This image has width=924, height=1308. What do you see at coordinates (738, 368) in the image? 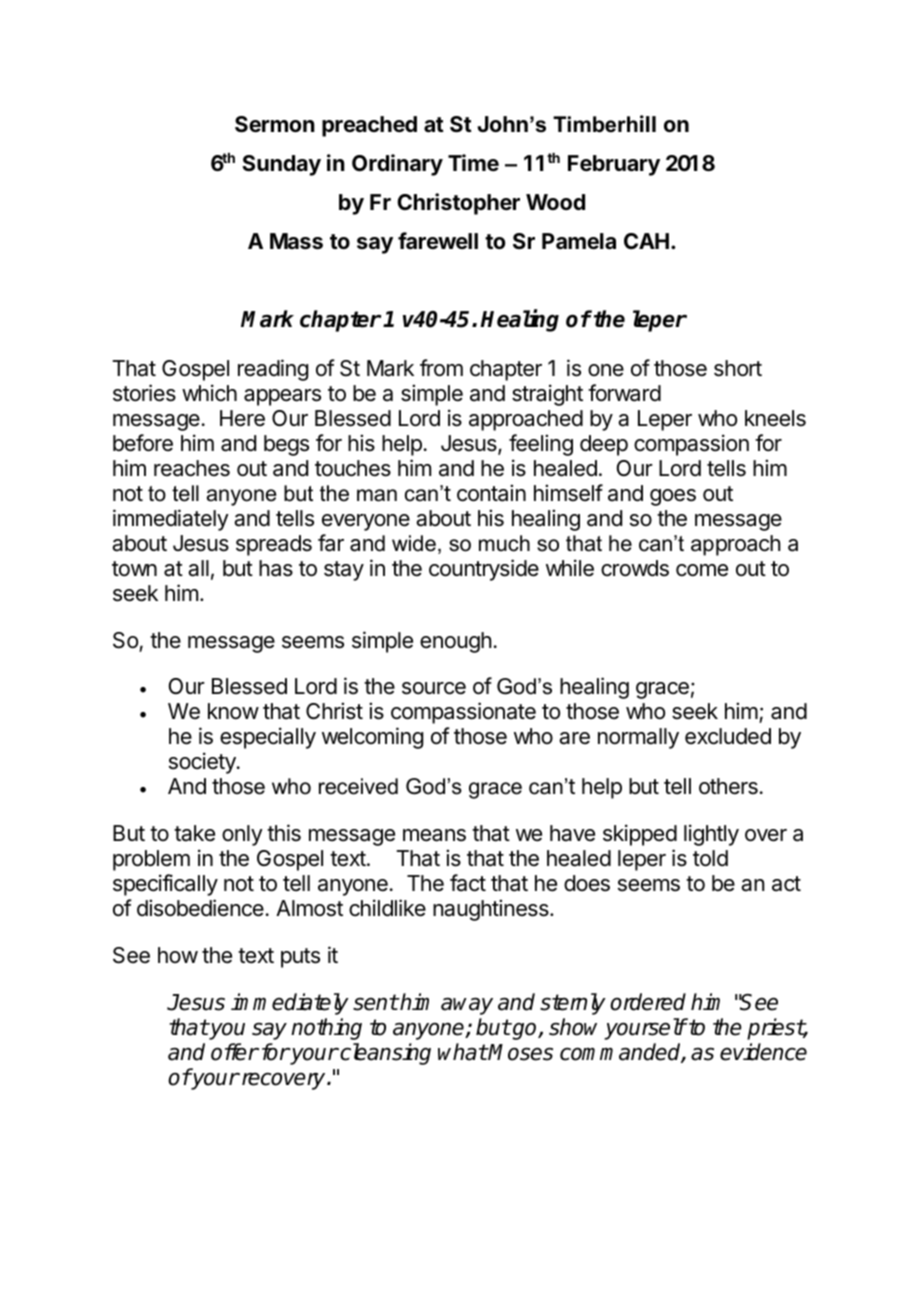
I see `short` at bounding box center [738, 368].
